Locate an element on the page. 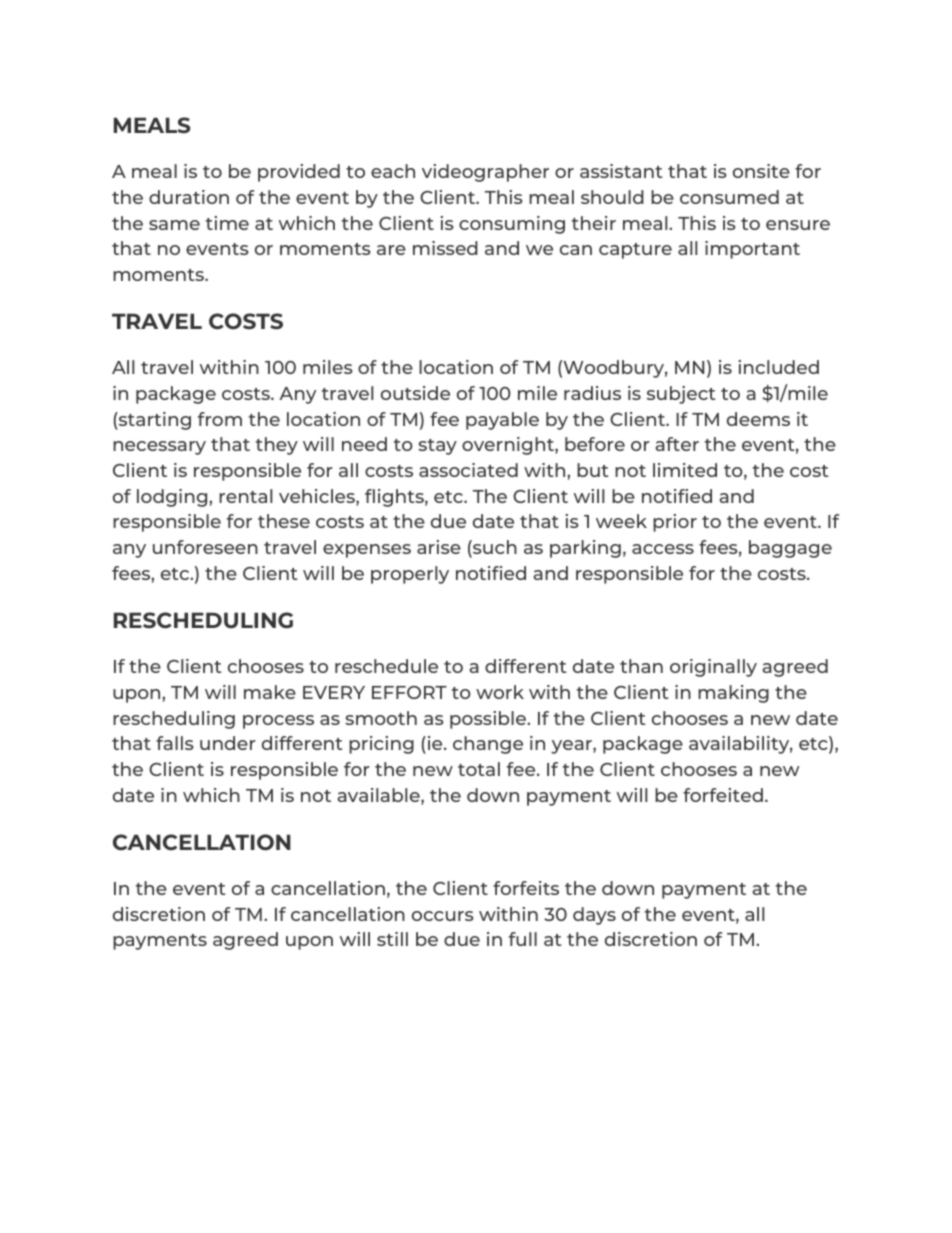  change is located at coordinates (488, 745).
